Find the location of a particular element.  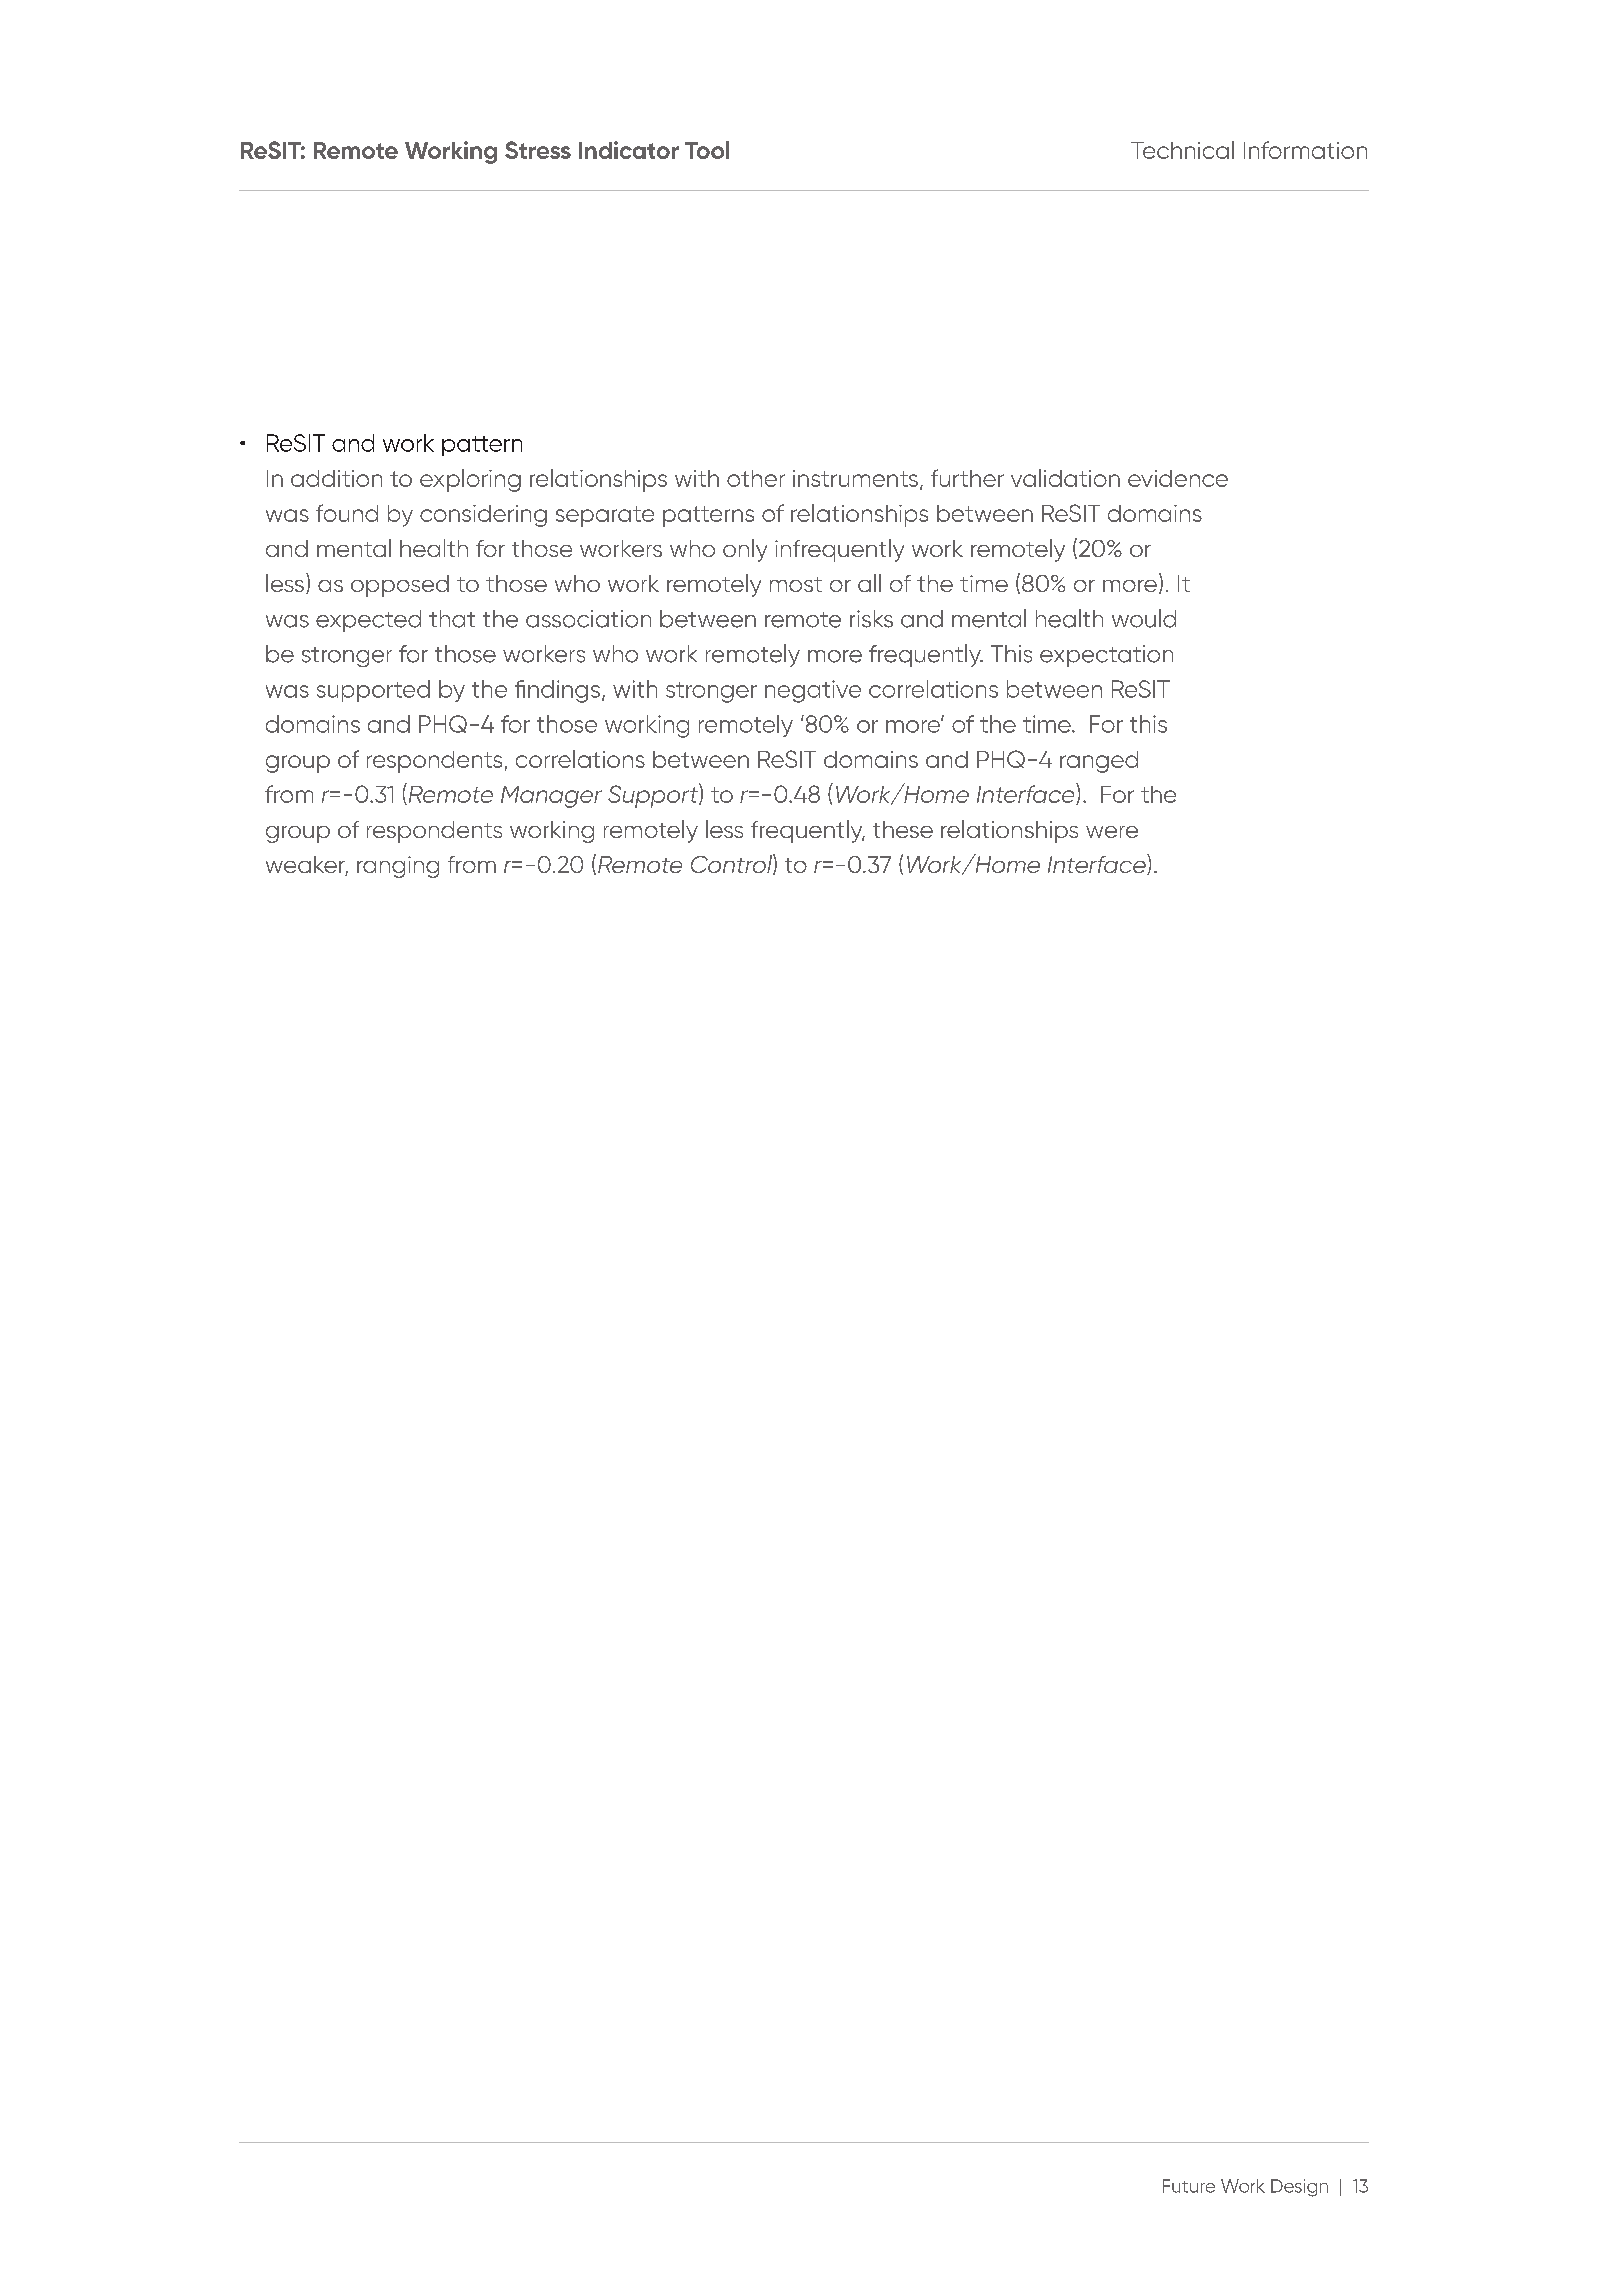

were is located at coordinates (1112, 832).
